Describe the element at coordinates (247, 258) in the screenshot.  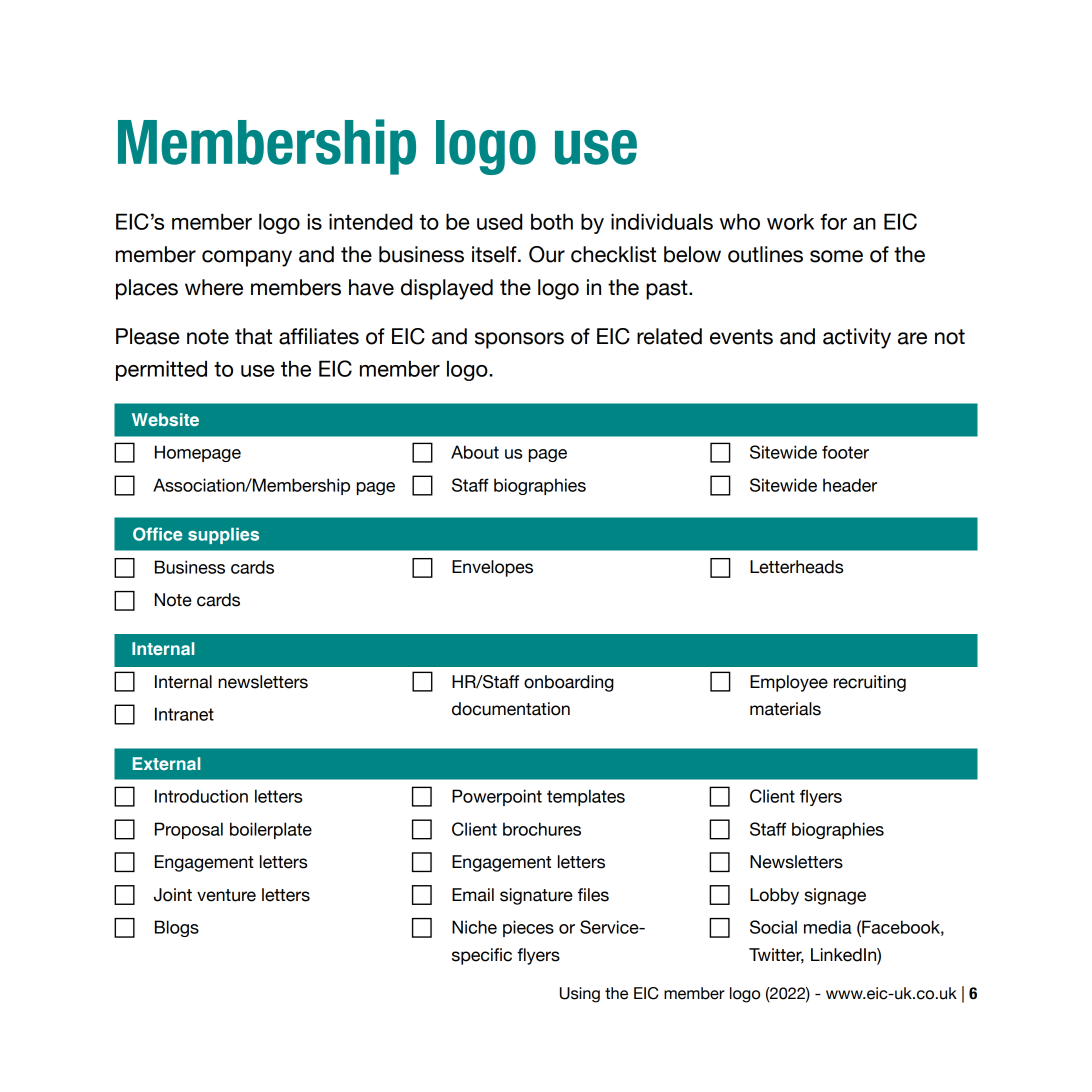
I see `company` at that location.
